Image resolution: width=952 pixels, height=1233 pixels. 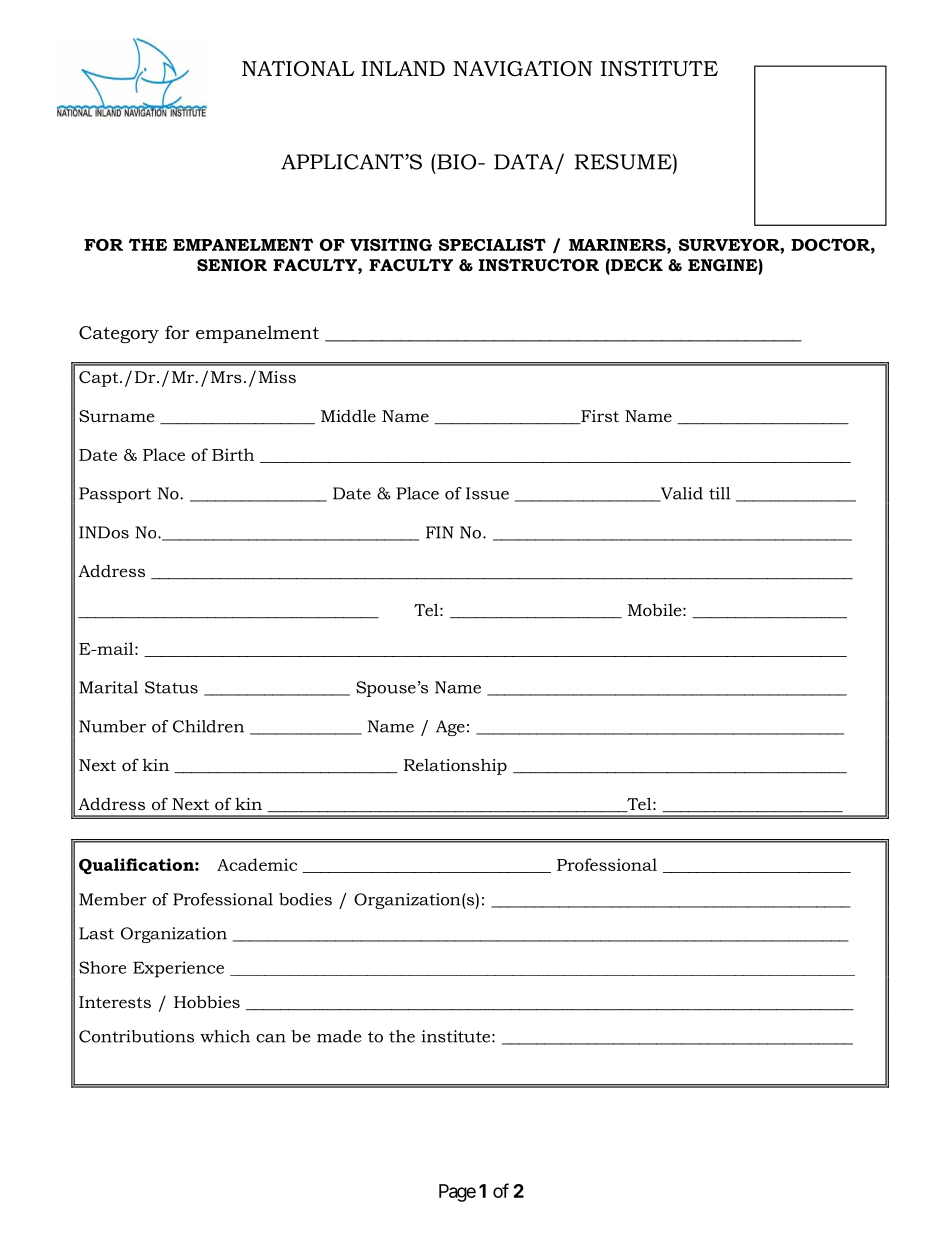 What do you see at coordinates (171, 687) in the document?
I see `Status` at bounding box center [171, 687].
